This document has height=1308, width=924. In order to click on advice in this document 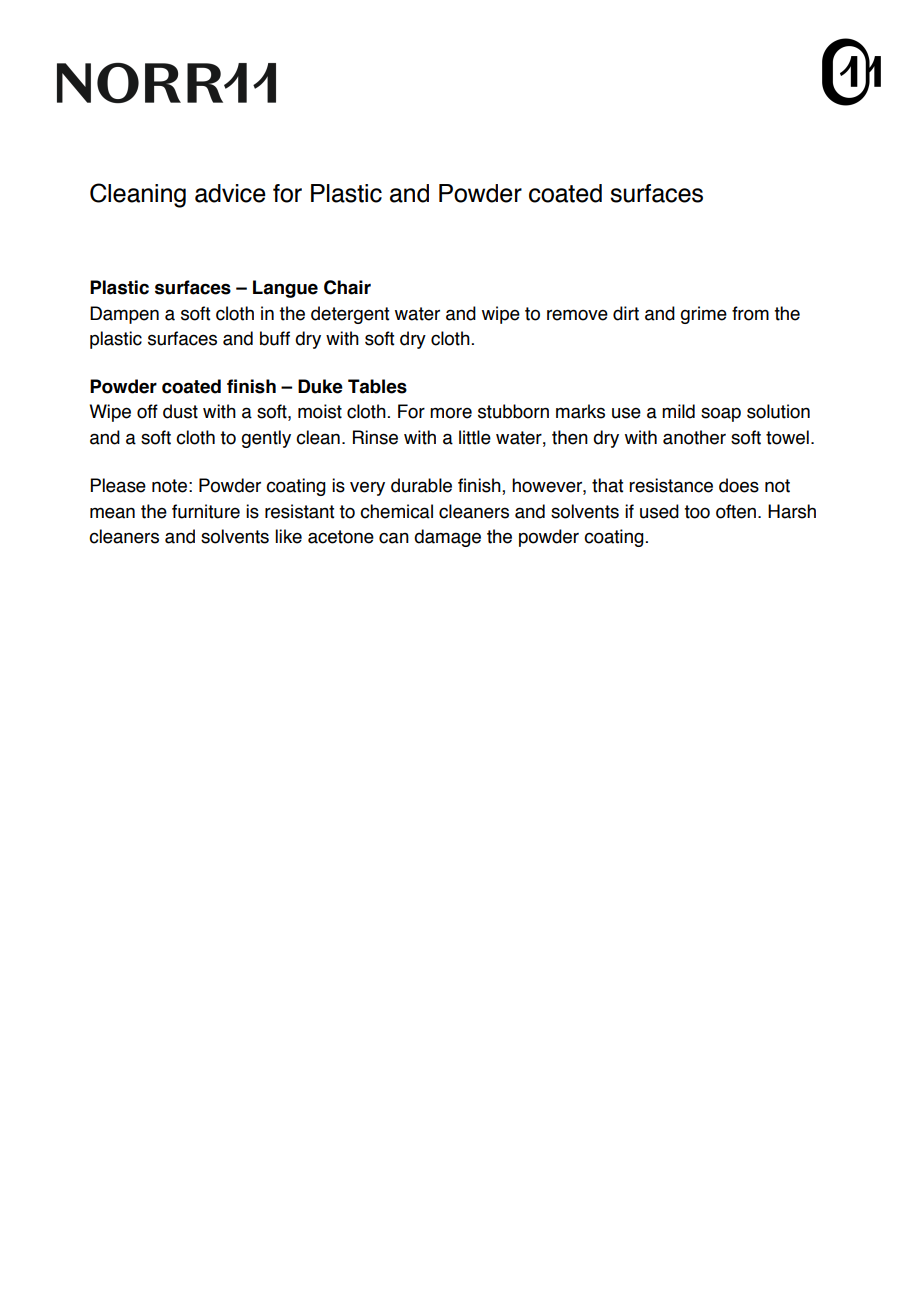, I will do `click(230, 193)`.
